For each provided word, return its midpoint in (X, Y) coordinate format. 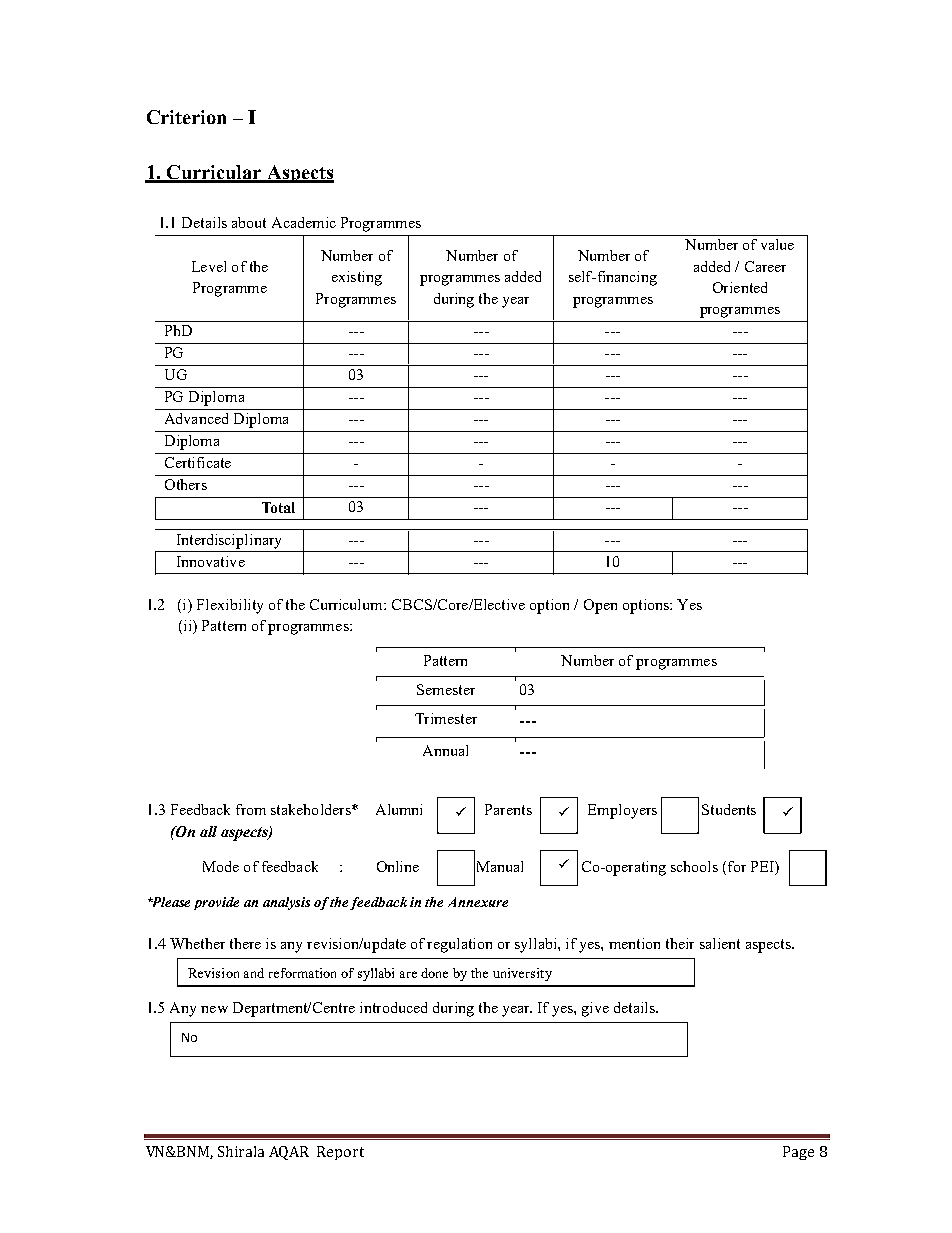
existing (357, 278)
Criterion (186, 117)
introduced (393, 1007)
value (777, 244)
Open (600, 606)
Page (798, 1153)
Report (340, 1153)
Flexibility (230, 606)
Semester (446, 689)
